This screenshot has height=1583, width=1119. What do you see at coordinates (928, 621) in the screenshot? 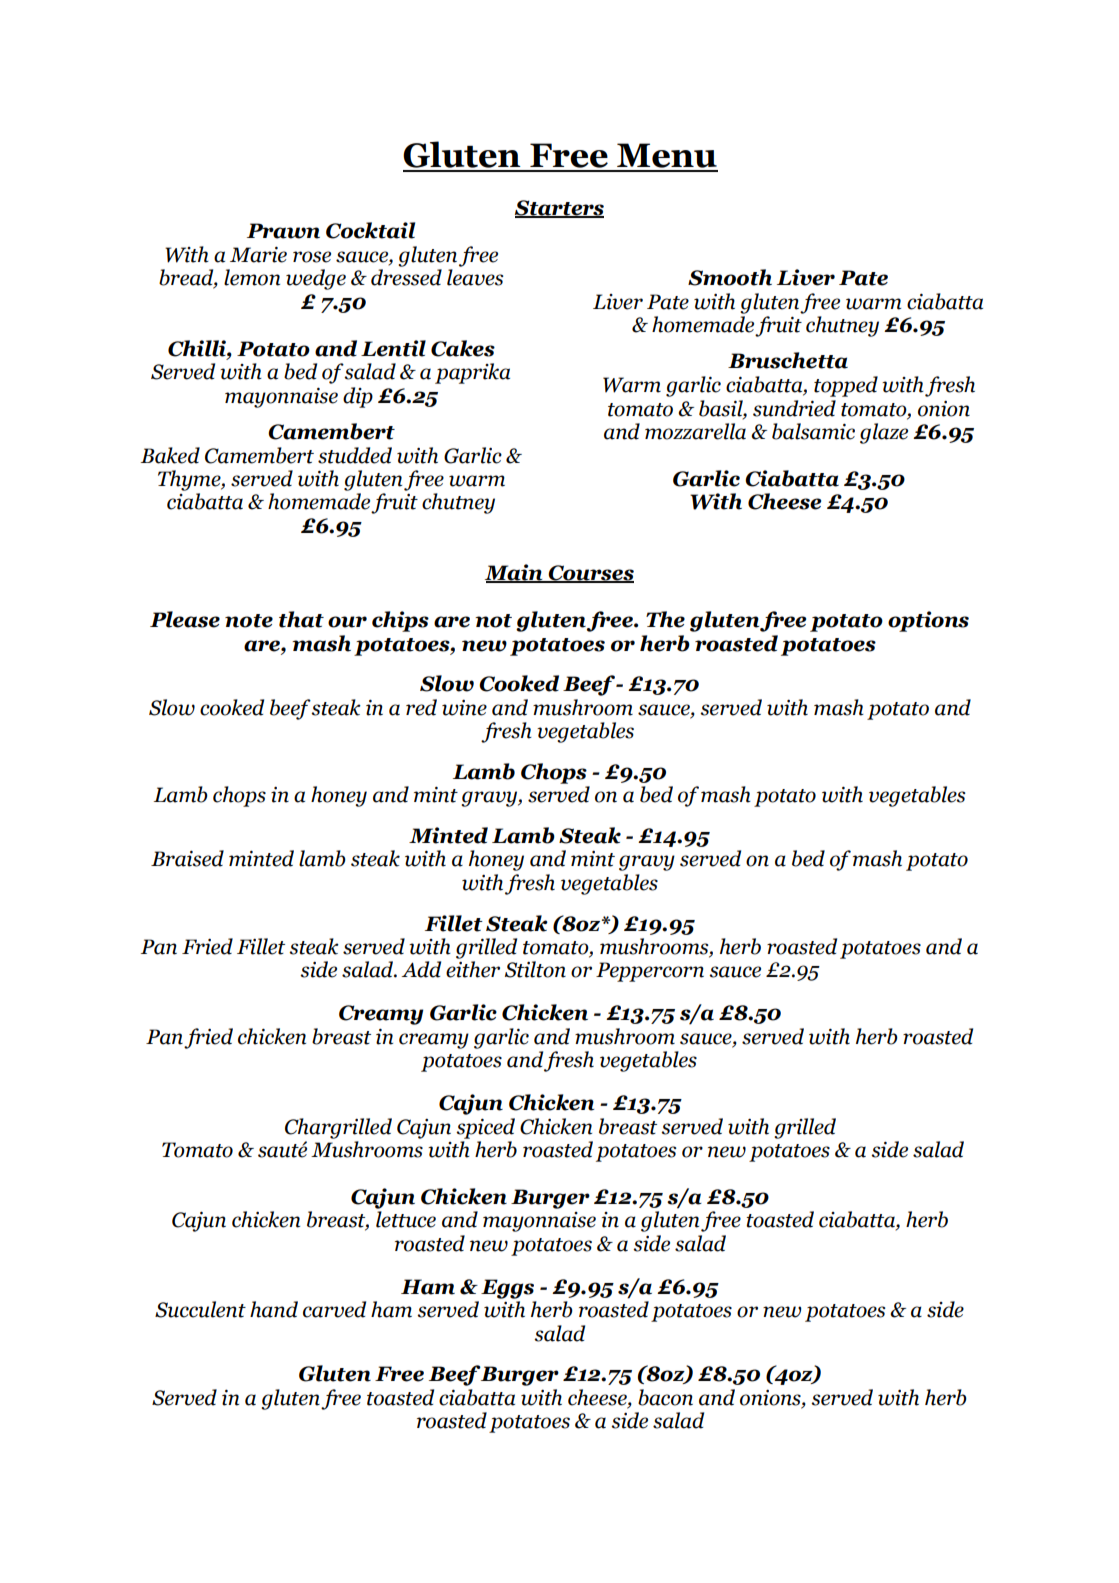
I see `options` at bounding box center [928, 621].
